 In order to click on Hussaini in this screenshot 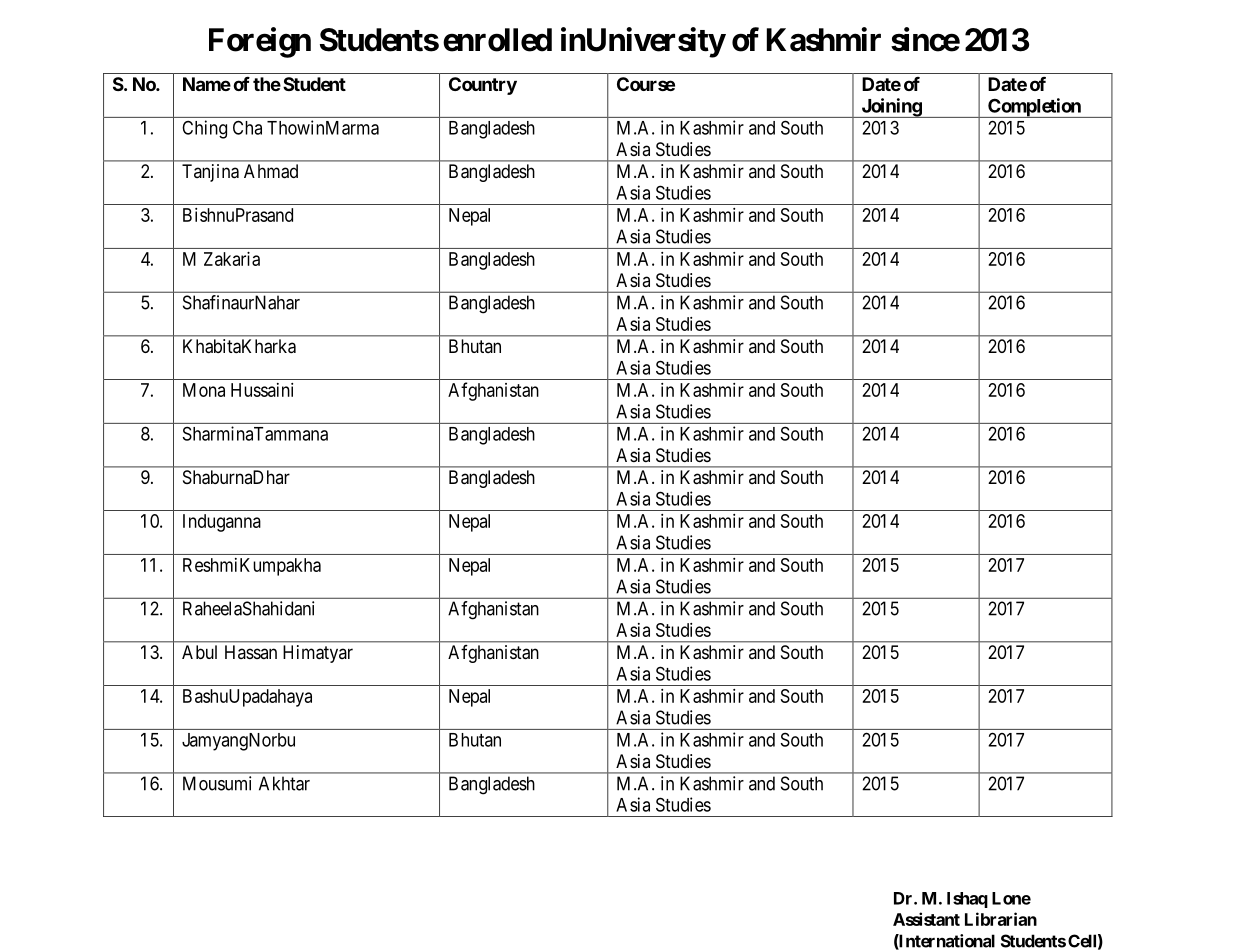, I will do `click(262, 390)`.
